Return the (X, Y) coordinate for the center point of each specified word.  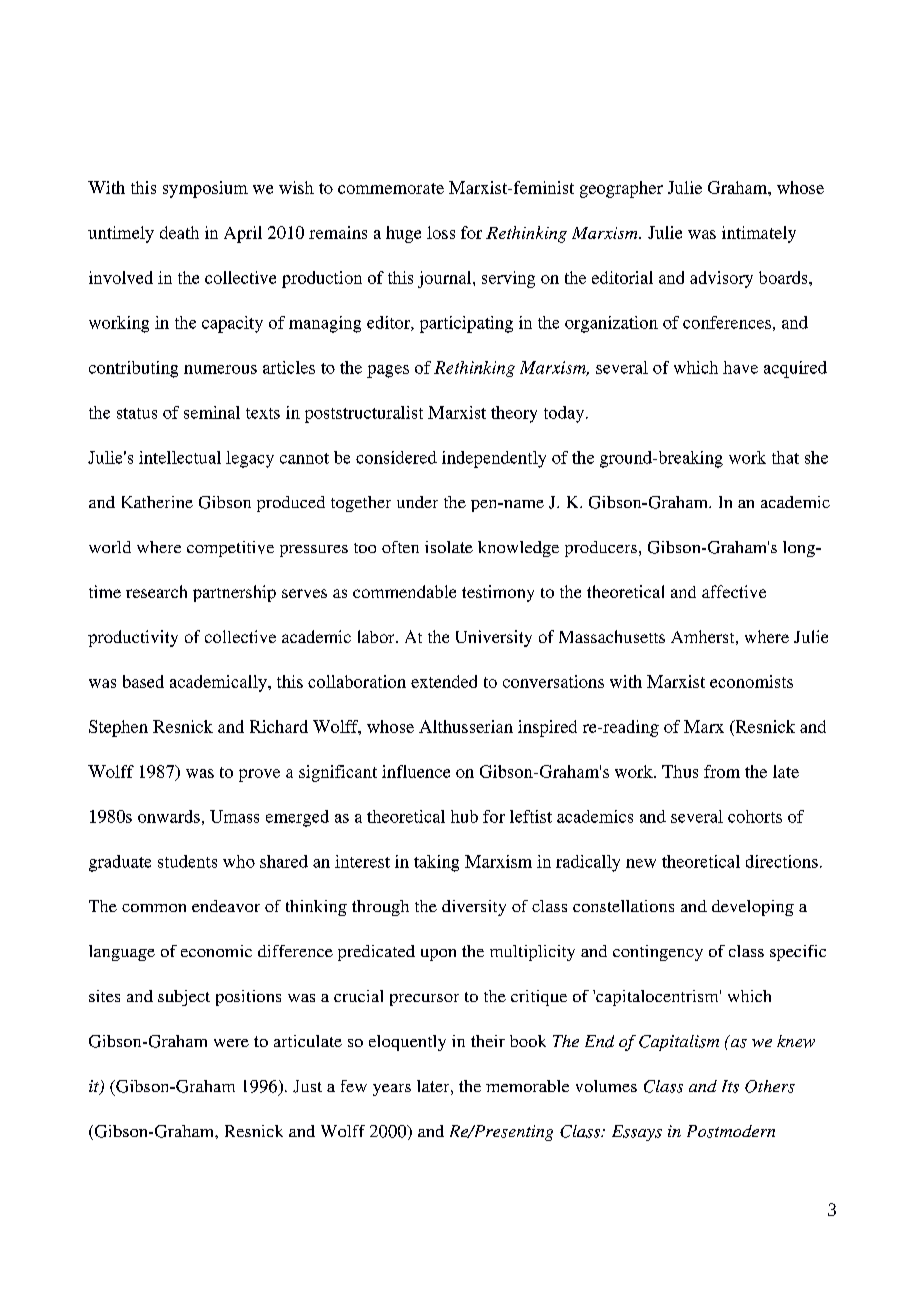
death (179, 232)
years (392, 1090)
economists (751, 681)
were (231, 1043)
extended (444, 681)
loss (441, 232)
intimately (759, 234)
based (143, 681)
